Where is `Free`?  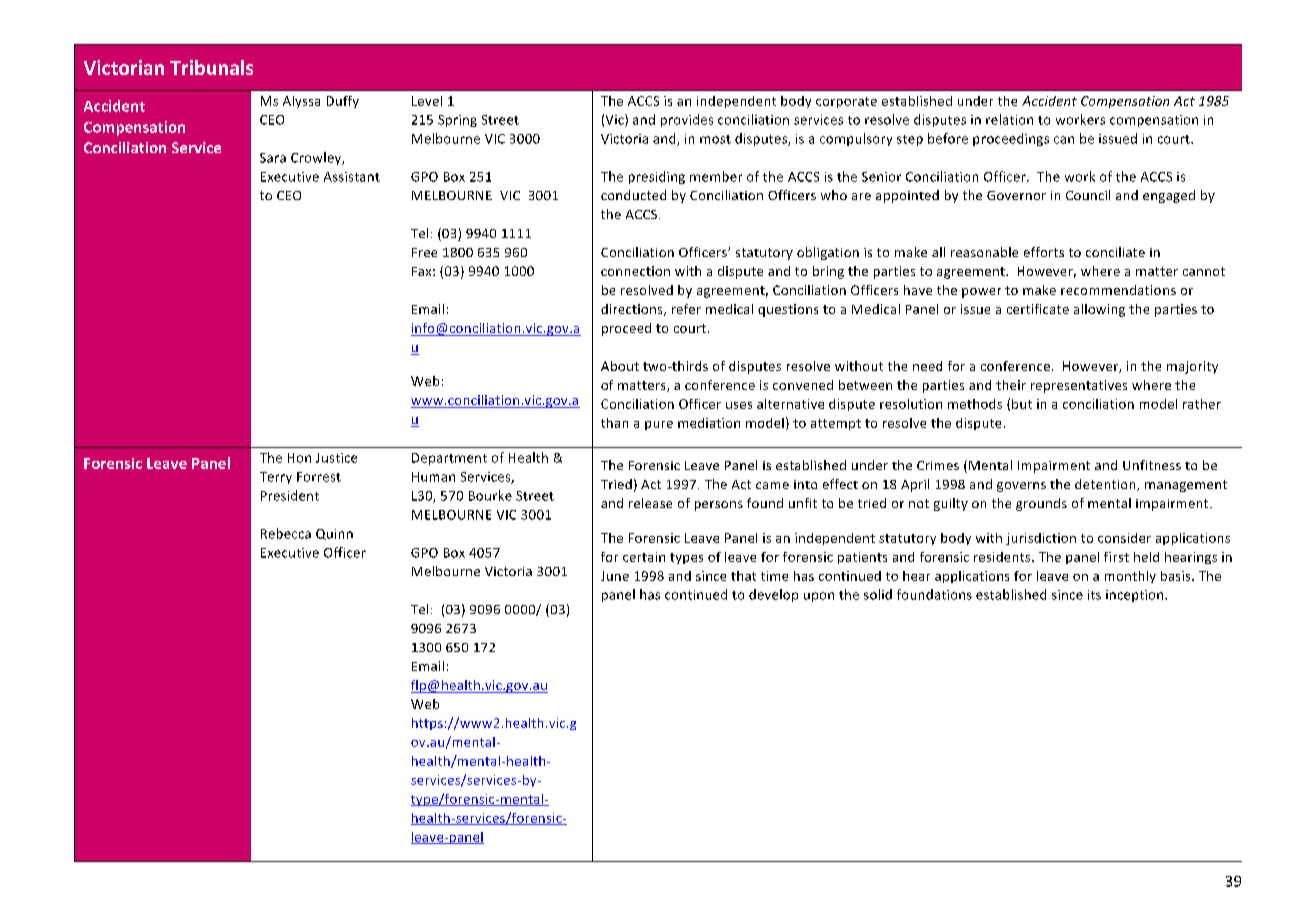
Free is located at coordinates (424, 252).
